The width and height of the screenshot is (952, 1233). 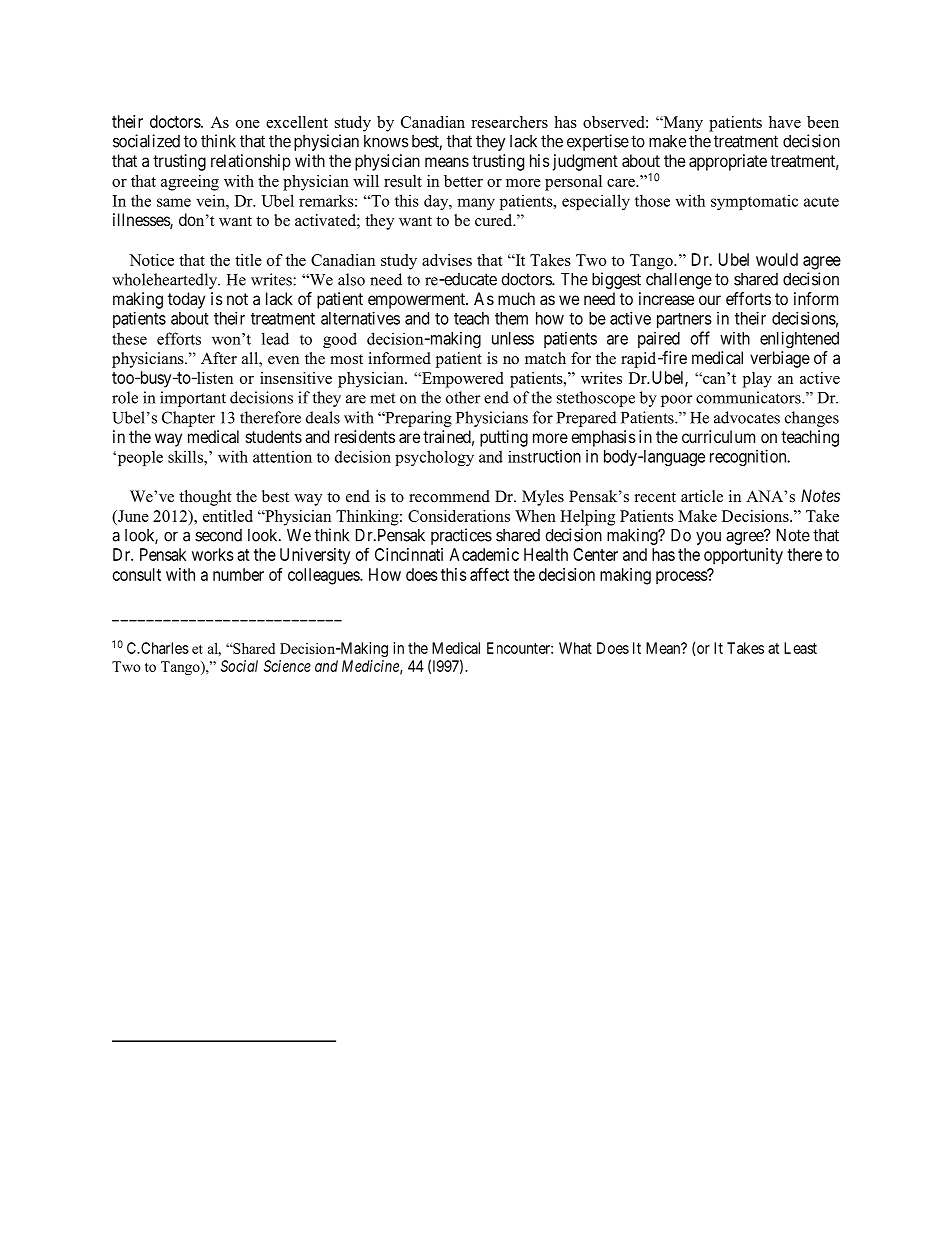 What do you see at coordinates (248, 124) in the screenshot?
I see `one` at bounding box center [248, 124].
